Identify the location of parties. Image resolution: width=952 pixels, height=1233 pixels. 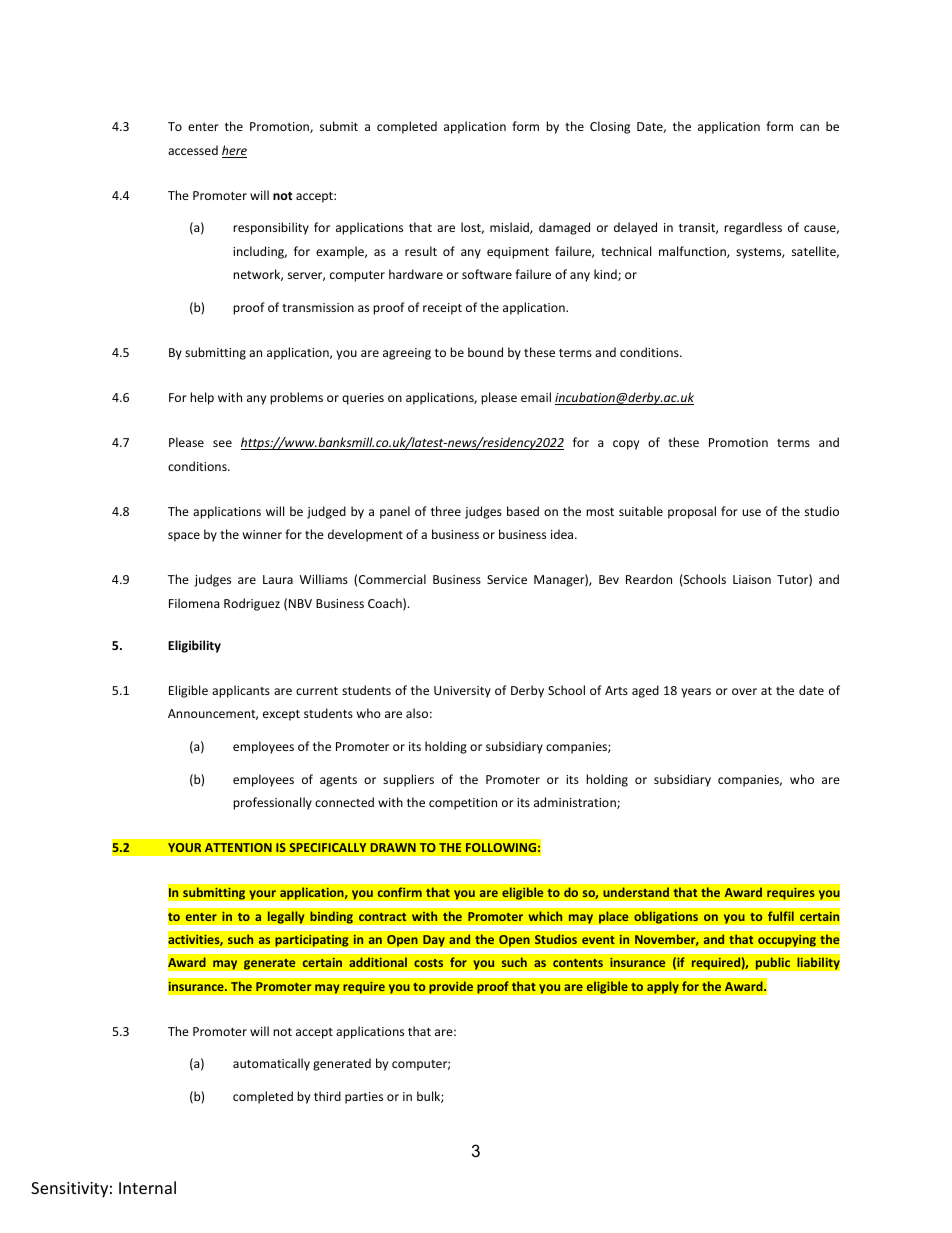
(364, 1098).
